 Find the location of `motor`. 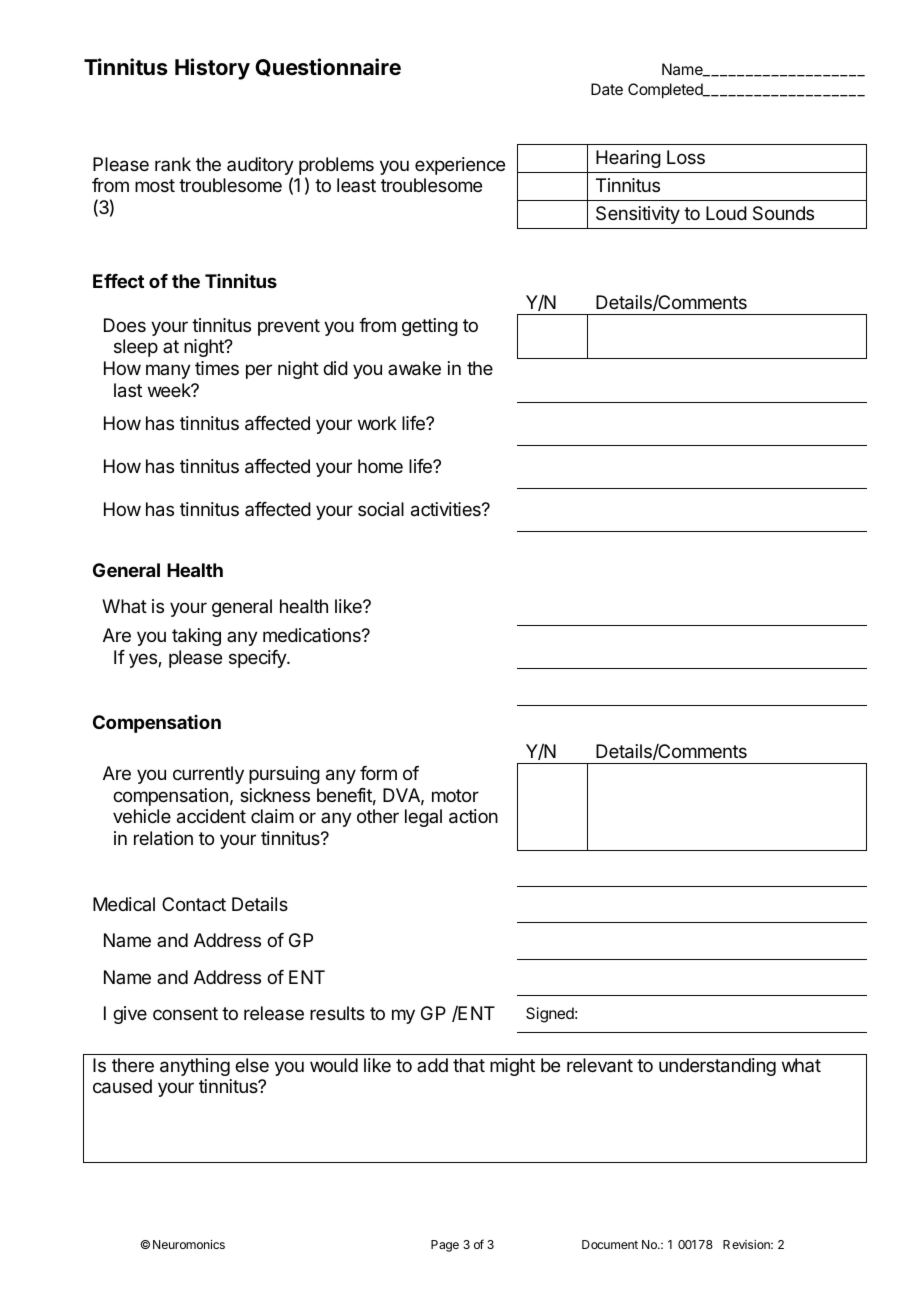

motor is located at coordinates (455, 795).
